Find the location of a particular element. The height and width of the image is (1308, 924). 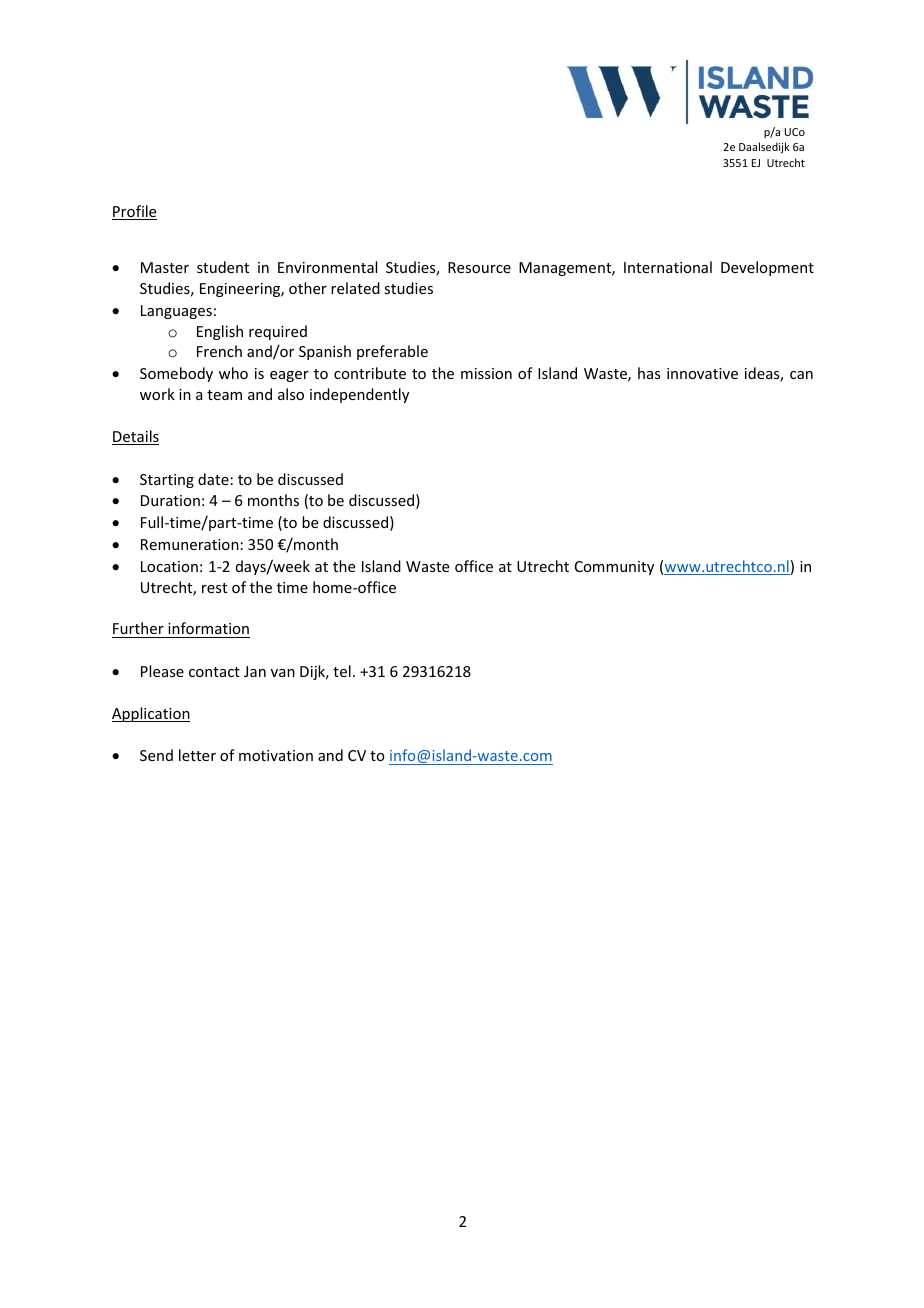

can is located at coordinates (801, 375).
